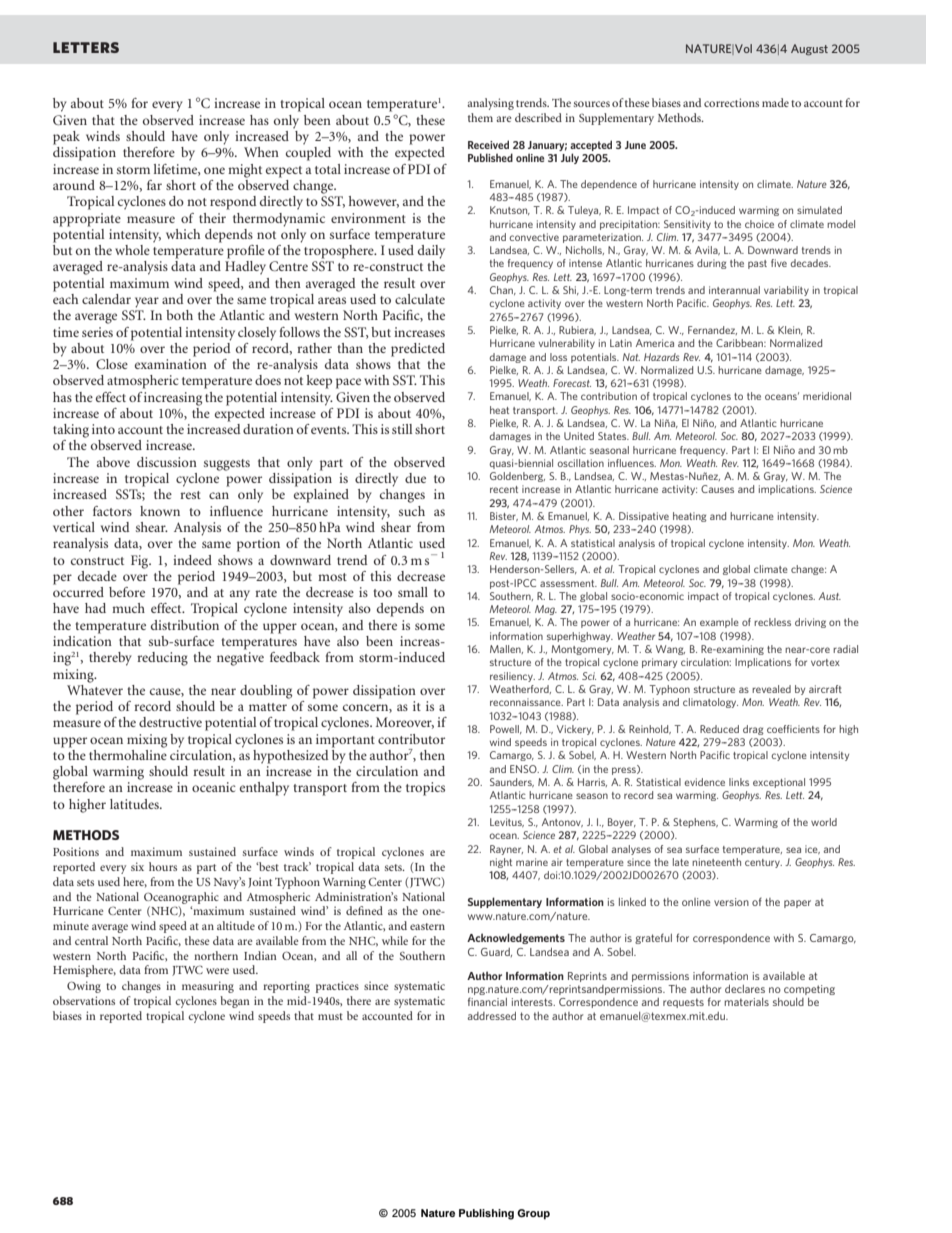 Image resolution: width=952 pixels, height=1233 pixels. Describe the element at coordinates (235, 1002) in the document. I see `began` at that location.
